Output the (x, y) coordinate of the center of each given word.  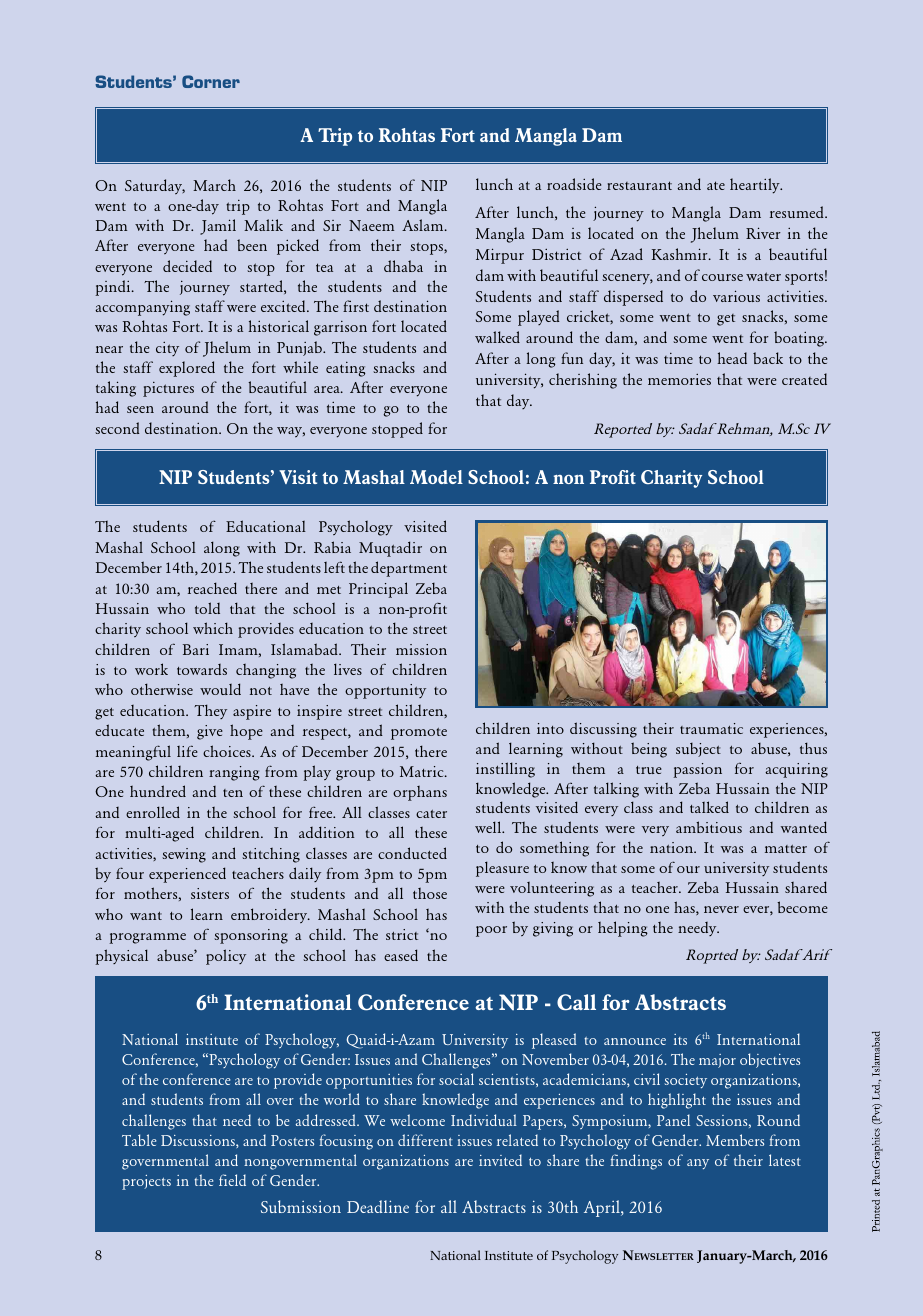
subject (698, 750)
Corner (211, 81)
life (187, 751)
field (232, 1180)
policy (226, 957)
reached (212, 588)
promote (419, 734)
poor (491, 931)
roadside (574, 184)
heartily (756, 186)
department (409, 569)
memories (679, 379)
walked (497, 337)
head (732, 358)
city (167, 349)
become (802, 907)
